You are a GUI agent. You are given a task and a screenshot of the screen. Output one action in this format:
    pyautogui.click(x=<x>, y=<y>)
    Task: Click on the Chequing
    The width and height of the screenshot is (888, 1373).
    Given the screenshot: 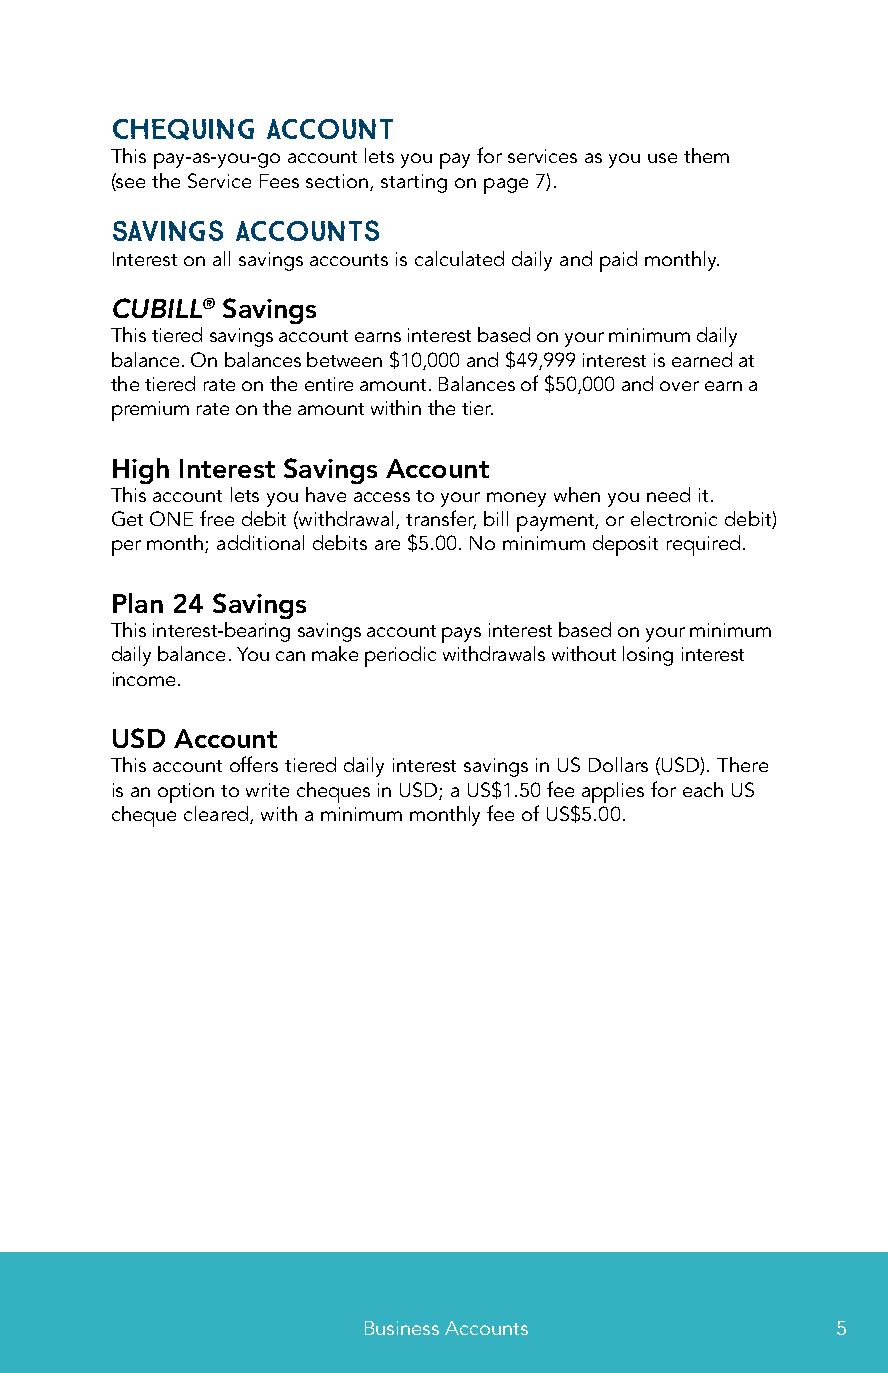 What is the action you would take?
    pyautogui.click(x=183, y=129)
